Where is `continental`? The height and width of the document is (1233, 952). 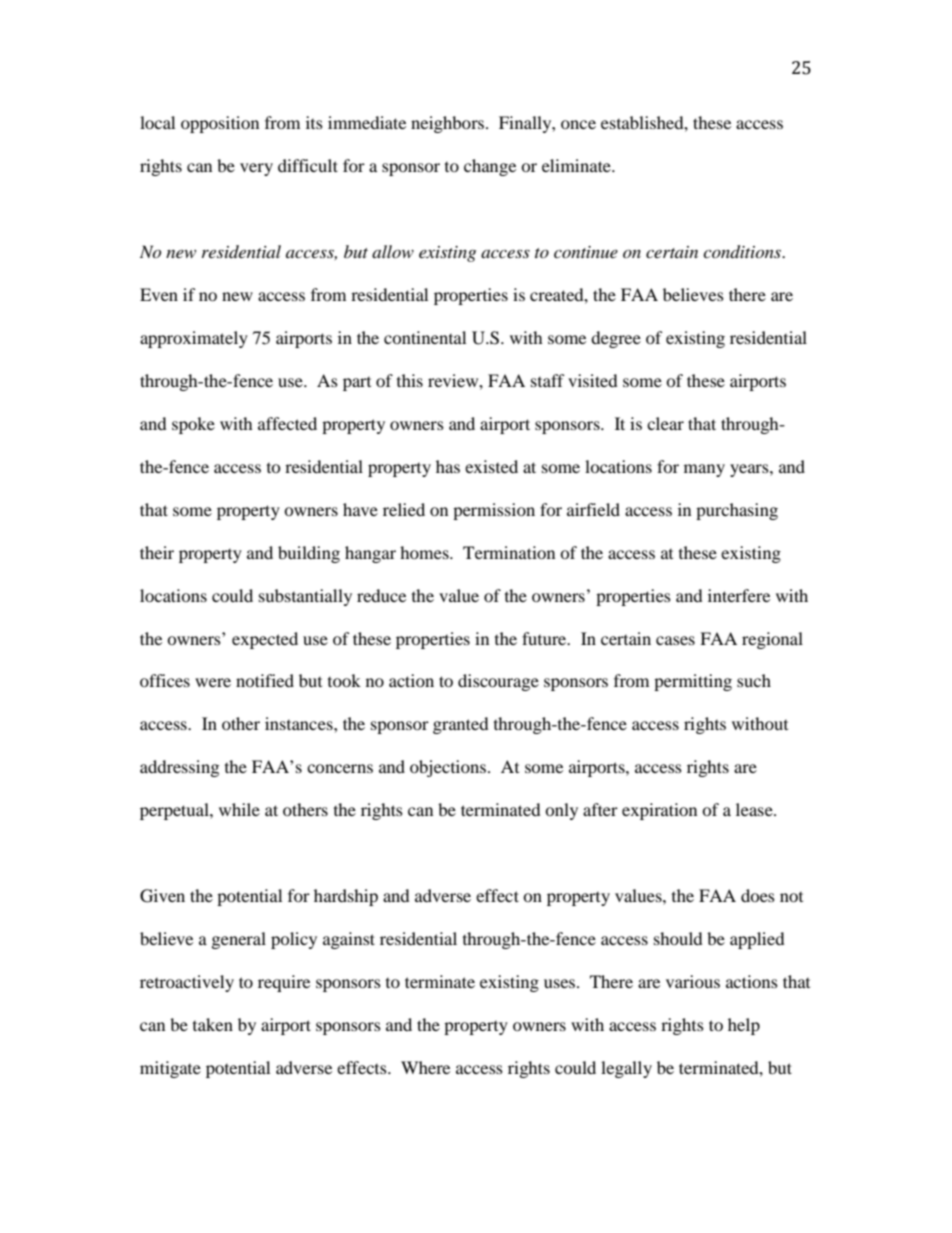
continental is located at coordinates (425, 337).
